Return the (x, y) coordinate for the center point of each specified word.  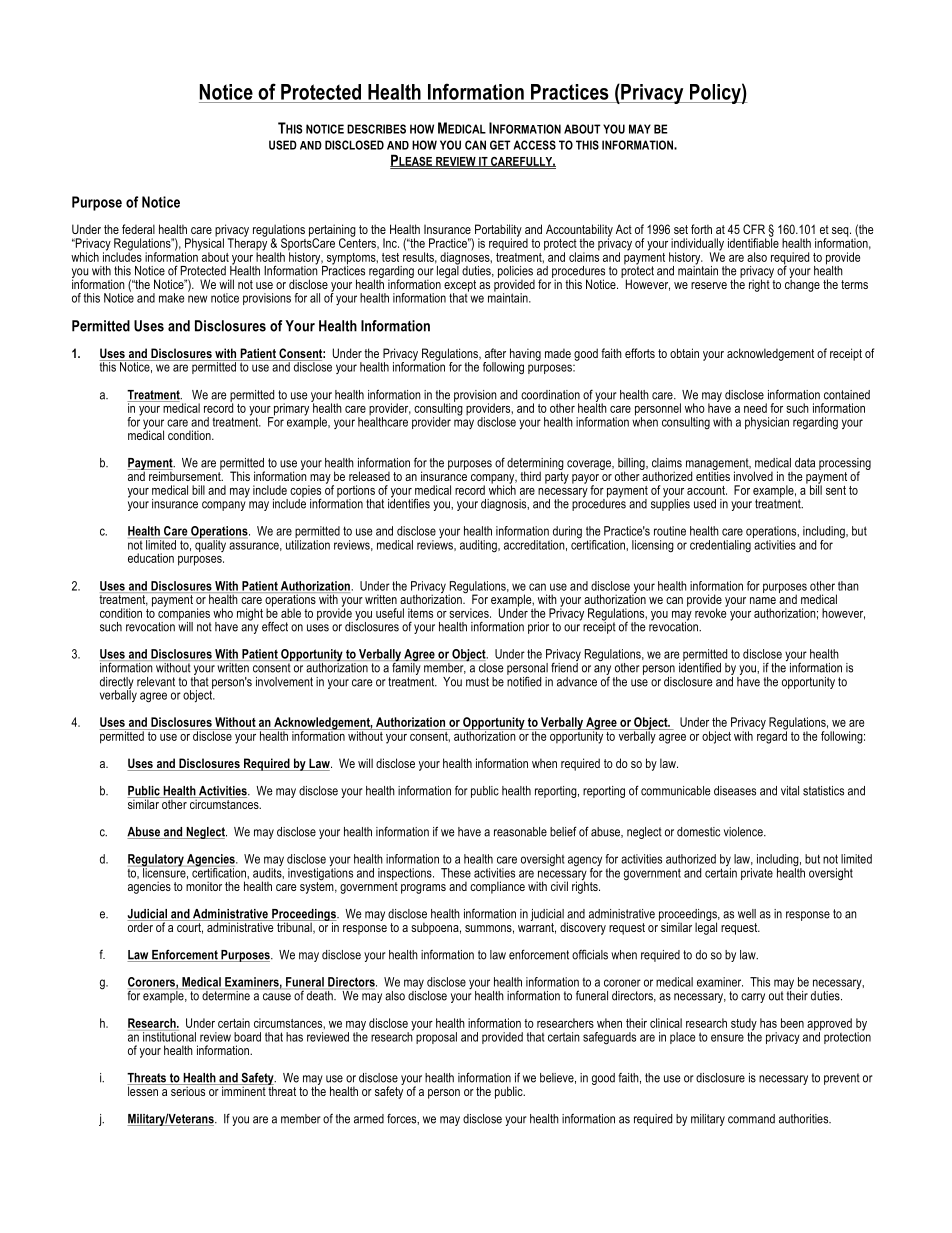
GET (500, 145)
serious (188, 1090)
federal (138, 229)
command (751, 1119)
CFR (754, 229)
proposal (436, 1038)
